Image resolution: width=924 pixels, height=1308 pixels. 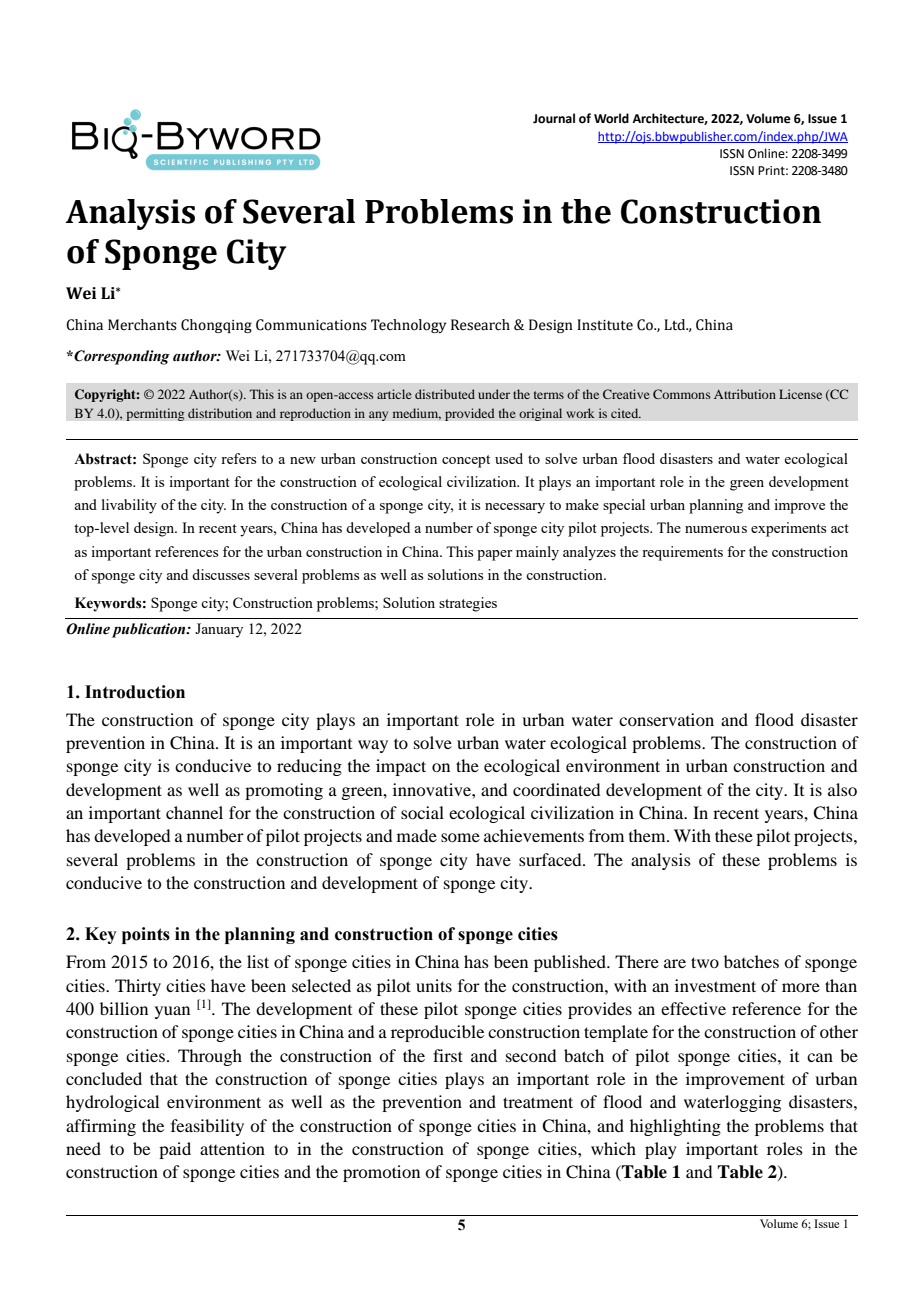 What do you see at coordinates (142, 325) in the screenshot?
I see `Merchants` at bounding box center [142, 325].
